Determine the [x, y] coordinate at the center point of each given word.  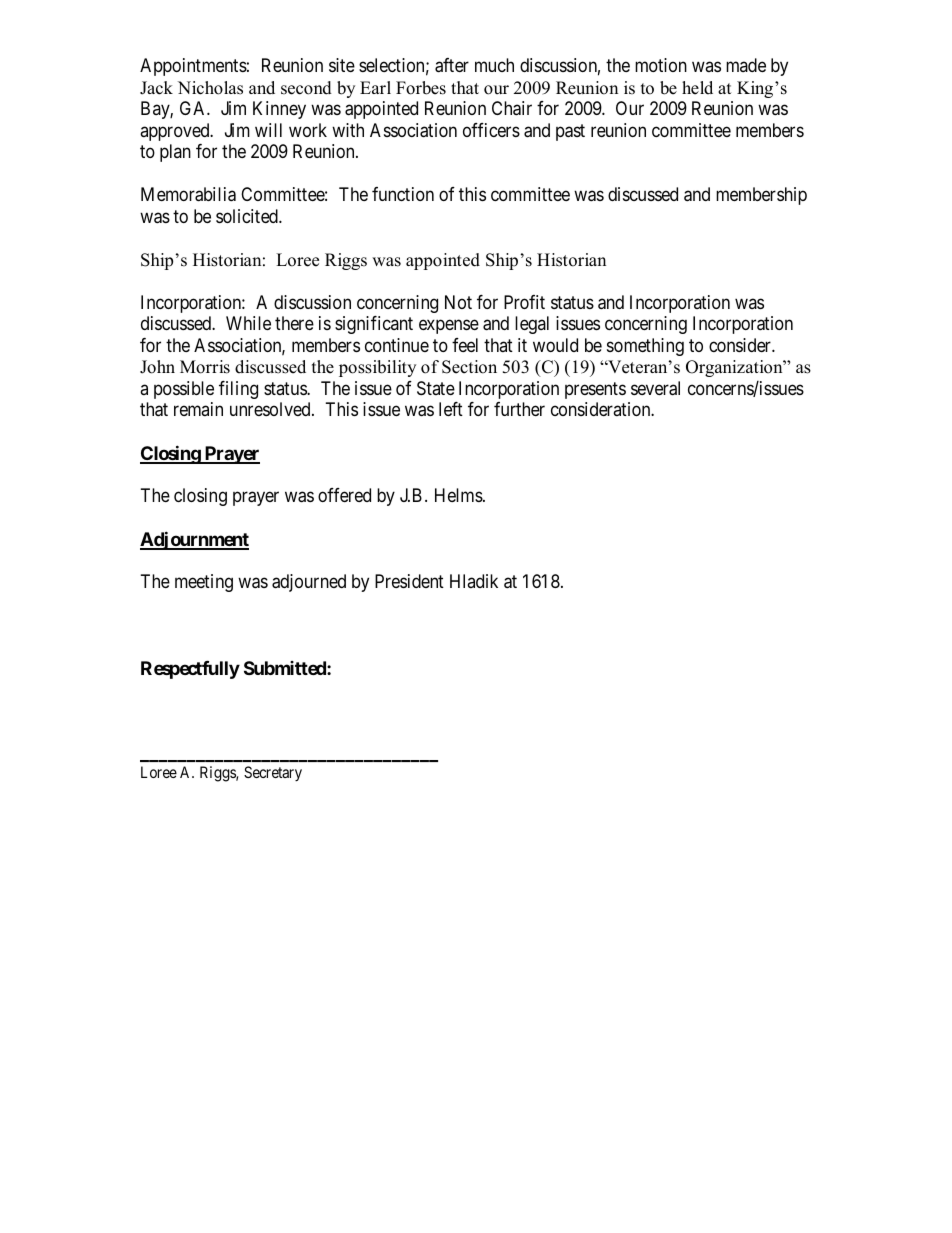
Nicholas [210, 88]
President [409, 581]
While [248, 323]
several [655, 388]
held [697, 88]
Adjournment [194, 540]
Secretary [273, 773]
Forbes [421, 88]
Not [458, 302]
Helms [459, 495]
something [645, 347]
